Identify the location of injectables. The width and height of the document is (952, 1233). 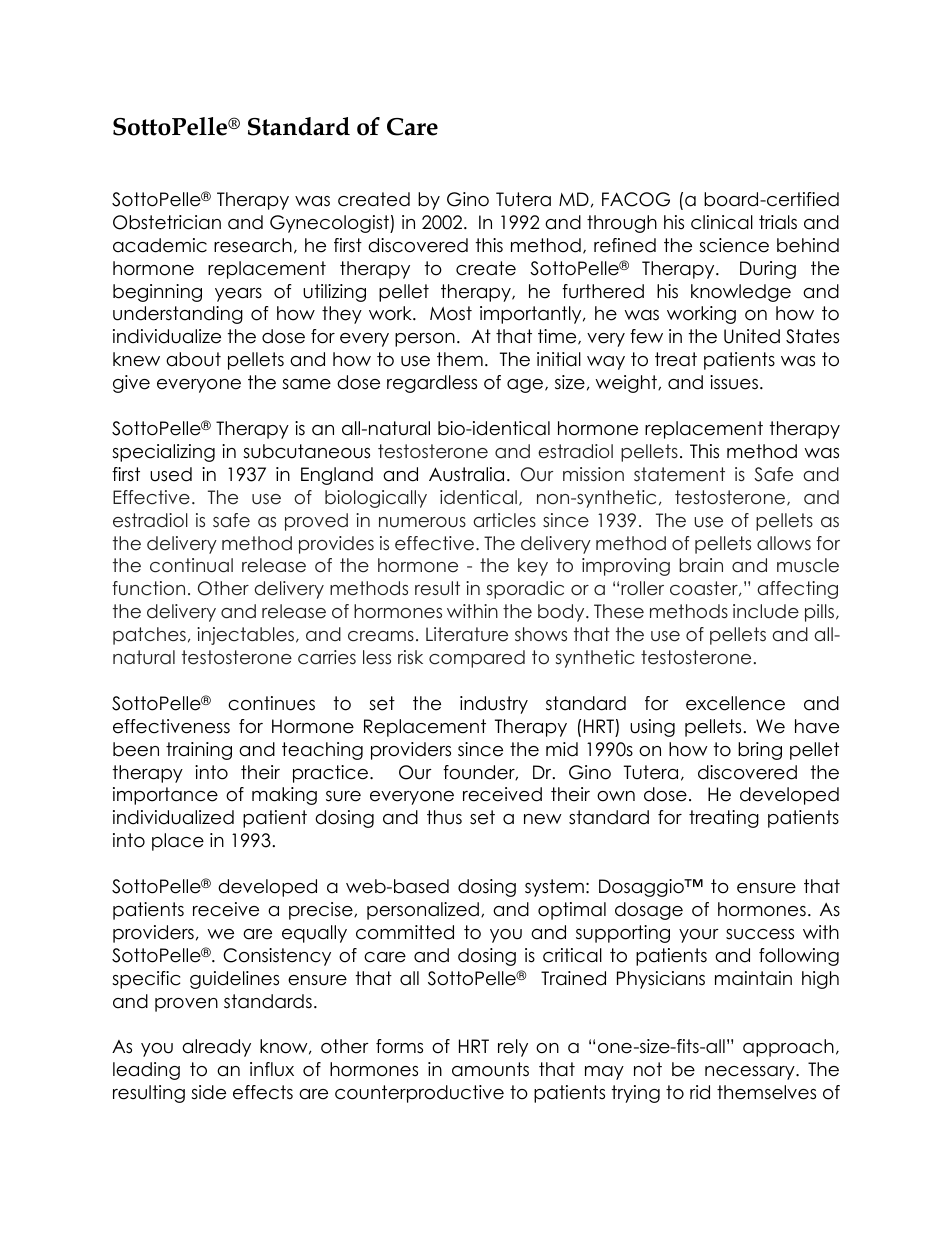
(247, 636).
